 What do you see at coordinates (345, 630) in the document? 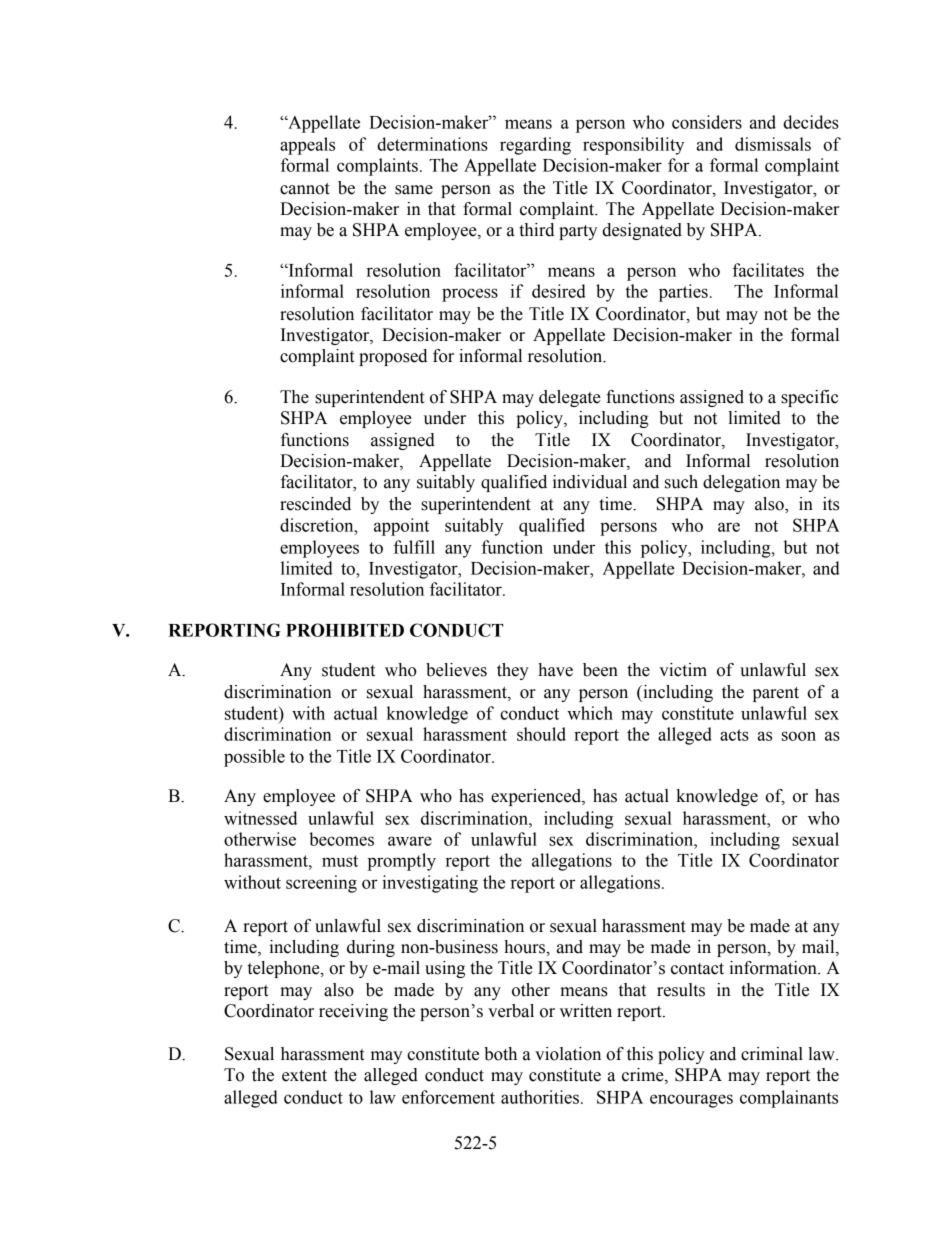
I see `PROHIBITED` at bounding box center [345, 630].
